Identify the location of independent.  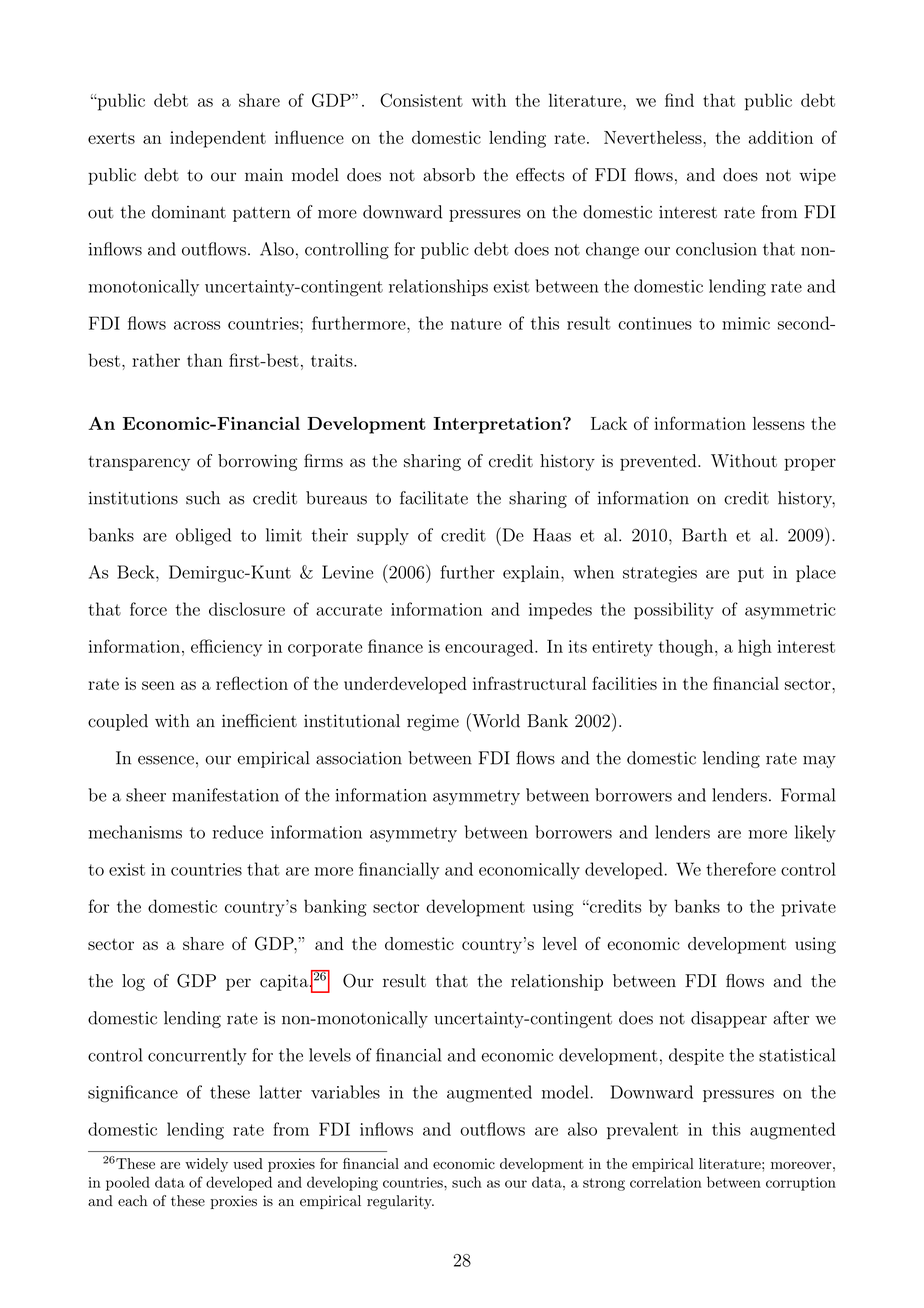
(218, 139).
